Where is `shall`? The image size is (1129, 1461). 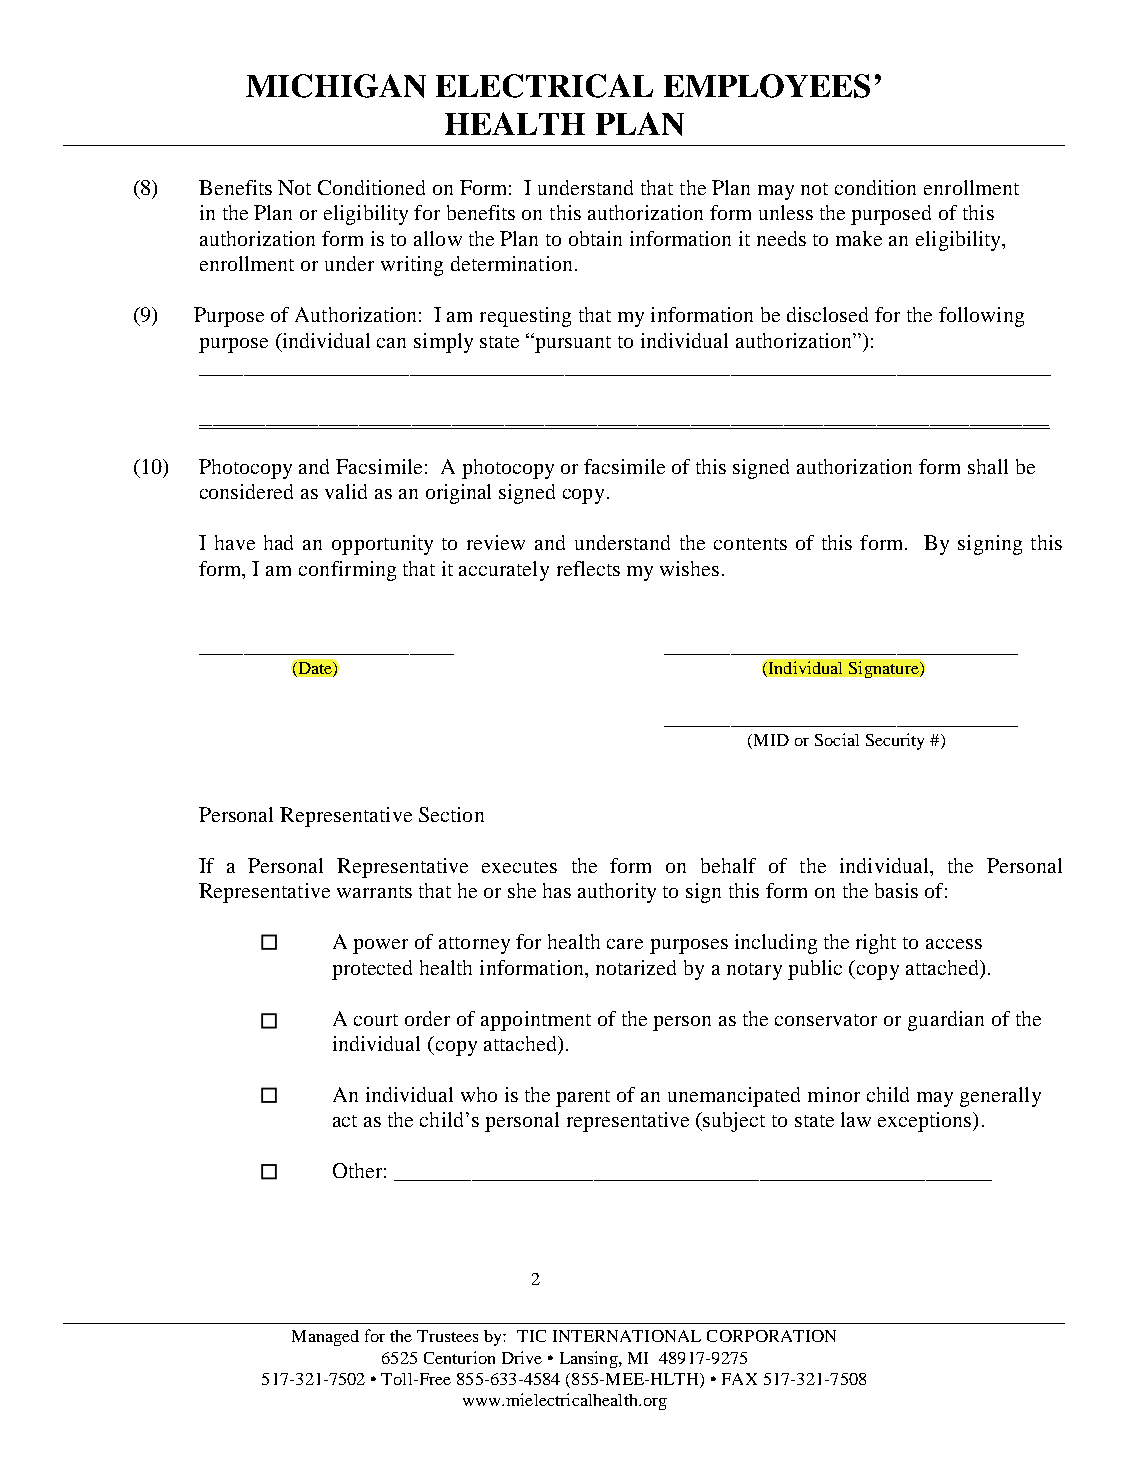
shall is located at coordinates (988, 466).
